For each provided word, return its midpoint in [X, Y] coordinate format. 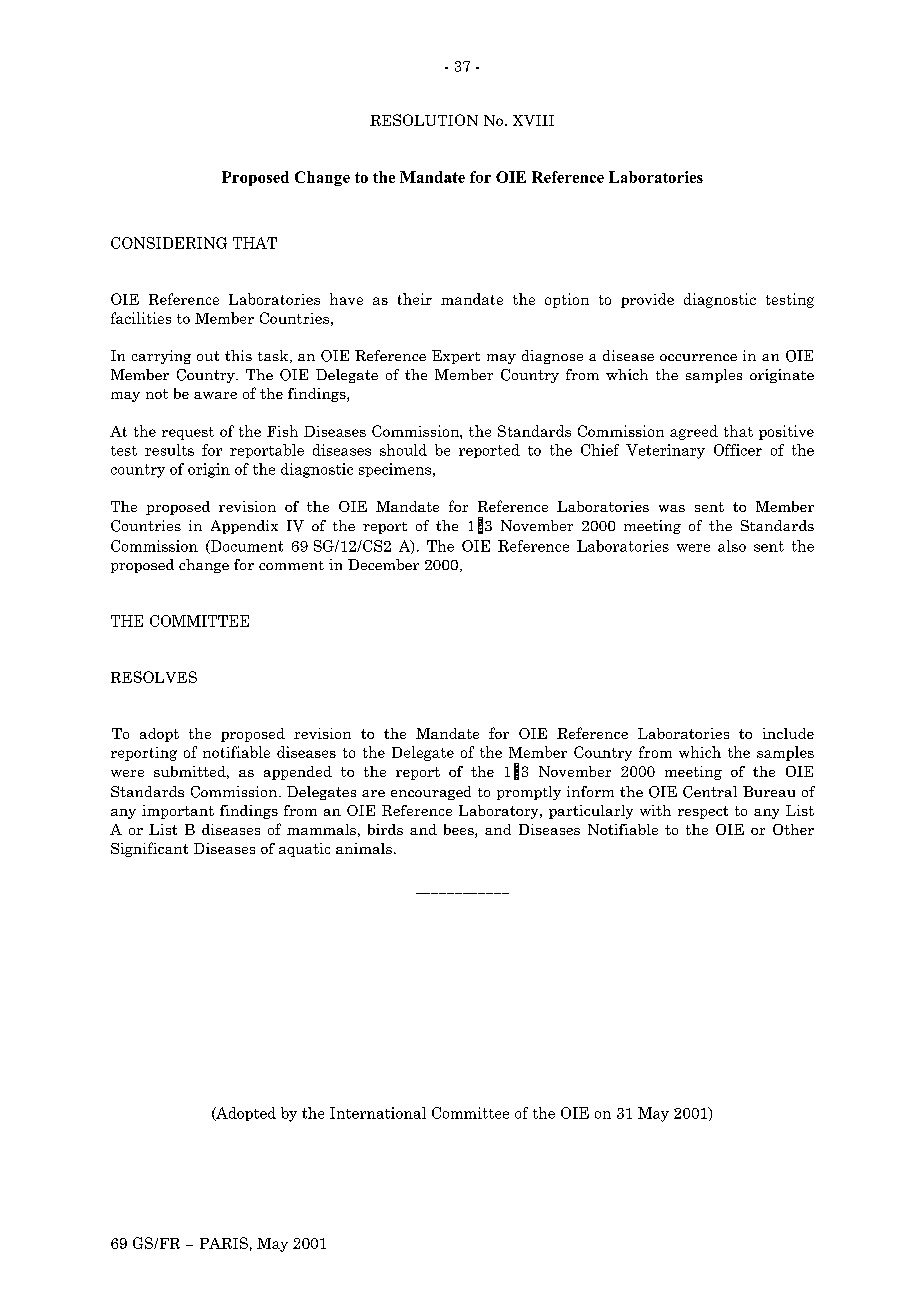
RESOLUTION [424, 120]
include [788, 733]
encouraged [431, 793]
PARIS [224, 1243]
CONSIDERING [169, 243]
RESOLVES [154, 677]
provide [647, 300]
